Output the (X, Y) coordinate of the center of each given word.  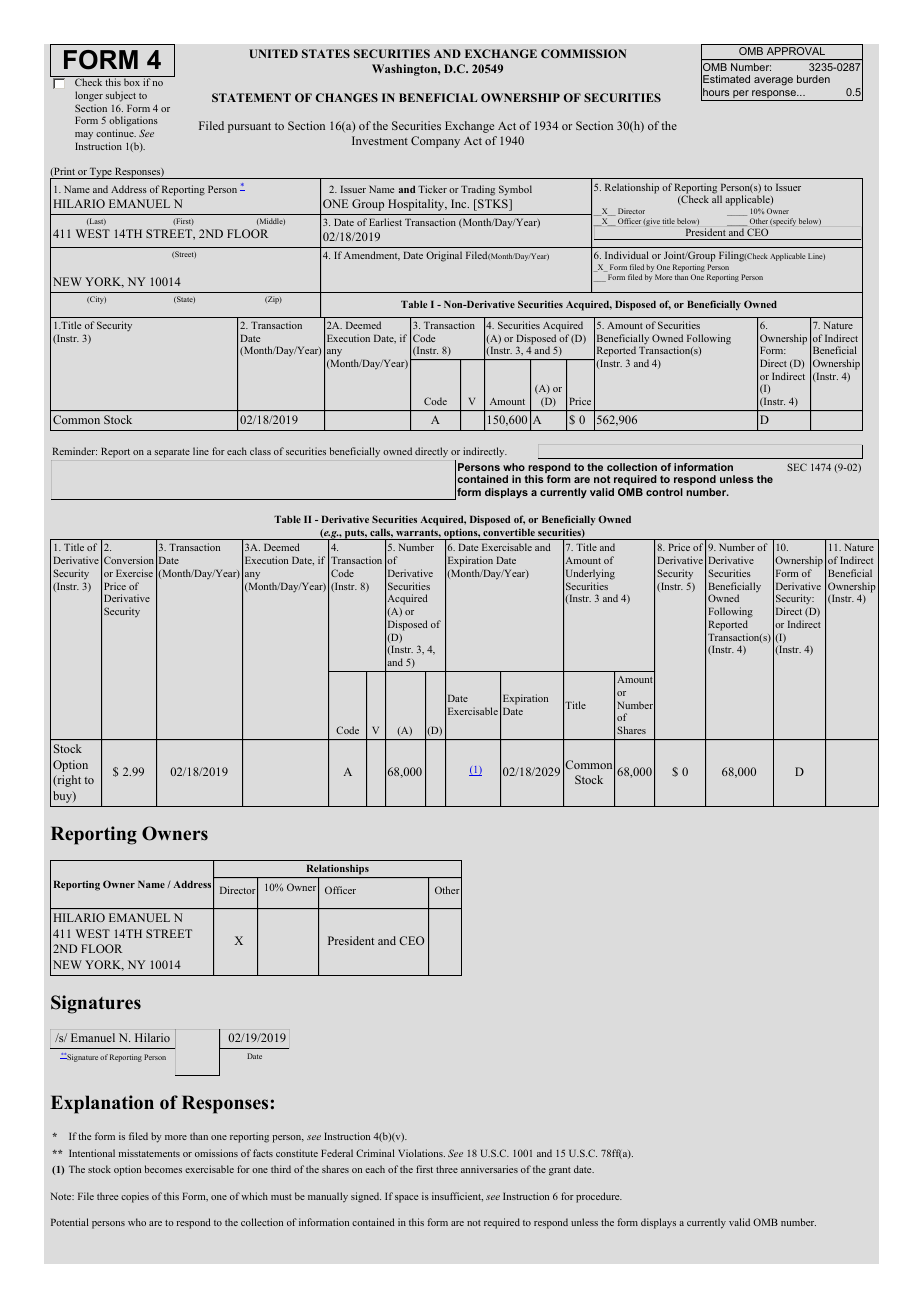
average (773, 81)
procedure (599, 1197)
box (132, 82)
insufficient (457, 1197)
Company (435, 142)
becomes (163, 1169)
